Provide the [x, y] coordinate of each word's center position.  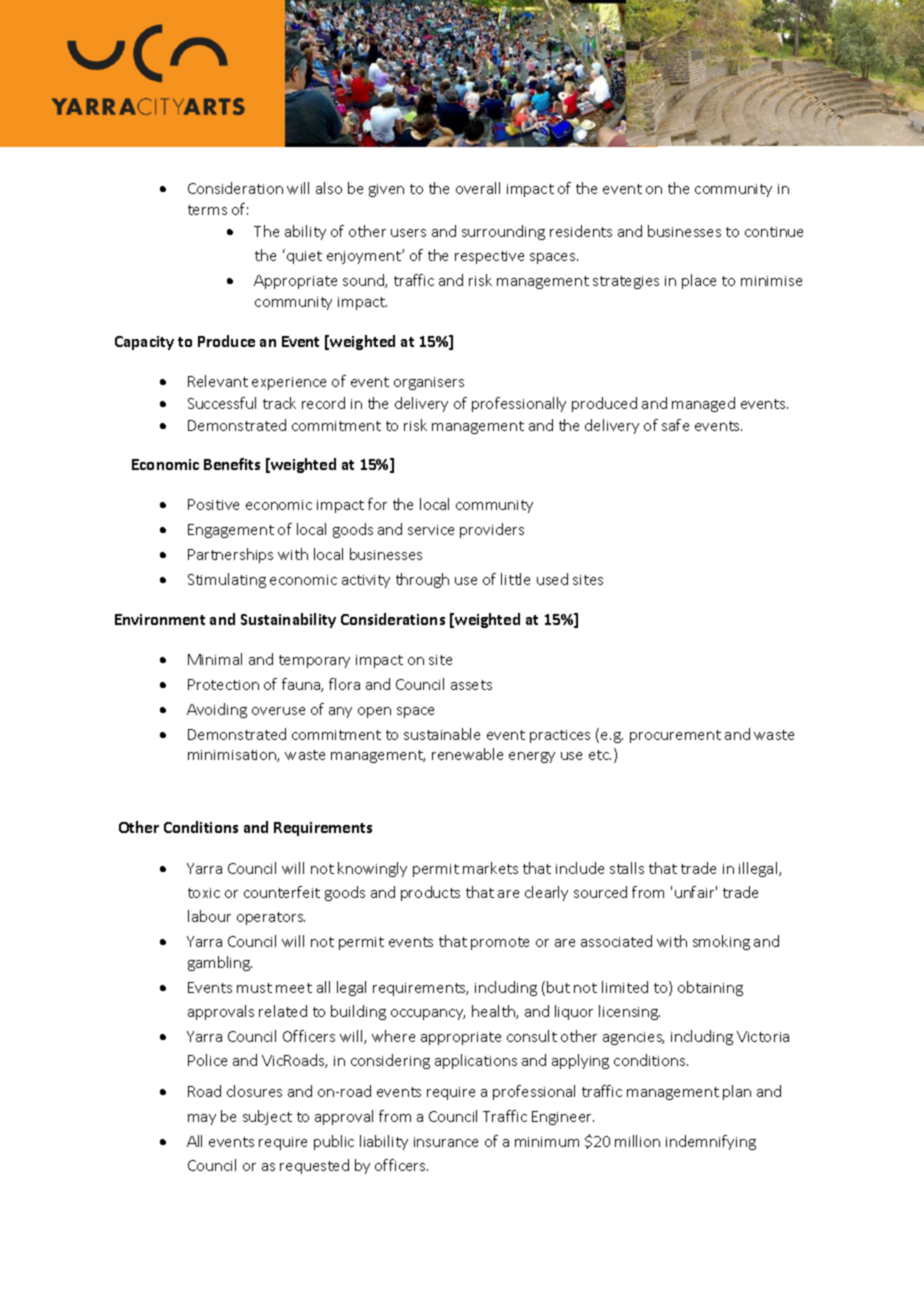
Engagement [231, 531]
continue [774, 232]
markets [490, 868]
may [202, 1119]
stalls [627, 868]
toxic [204, 893]
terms [207, 210]
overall [478, 188]
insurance [446, 1142]
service [431, 530]
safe [675, 425]
